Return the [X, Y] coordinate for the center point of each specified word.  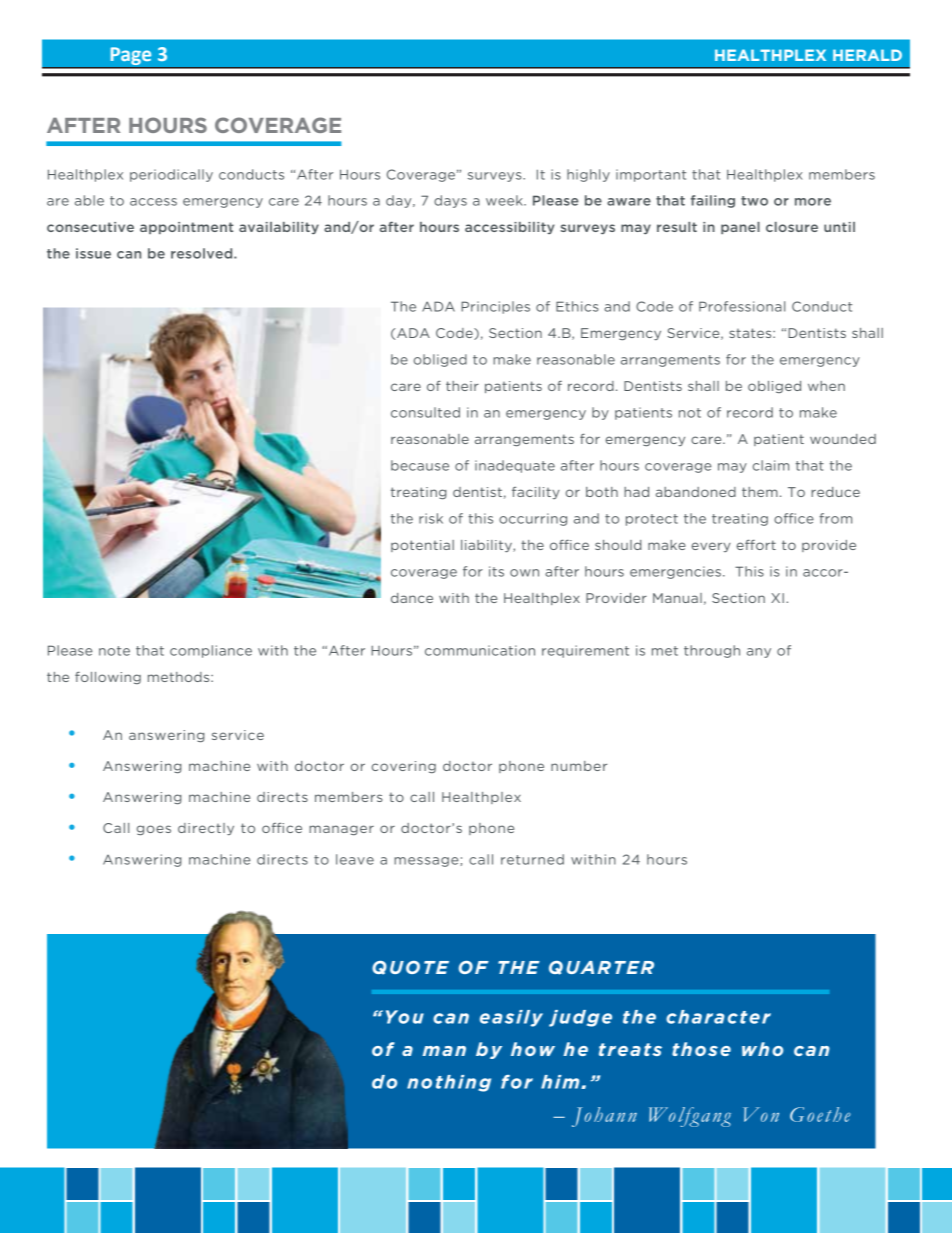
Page [131, 56]
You [405, 1017]
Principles [495, 307]
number [579, 766]
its [496, 571]
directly [206, 829]
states [751, 333]
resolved [203, 253]
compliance [211, 651]
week [505, 200]
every [711, 547]
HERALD [867, 55]
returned [532, 859]
